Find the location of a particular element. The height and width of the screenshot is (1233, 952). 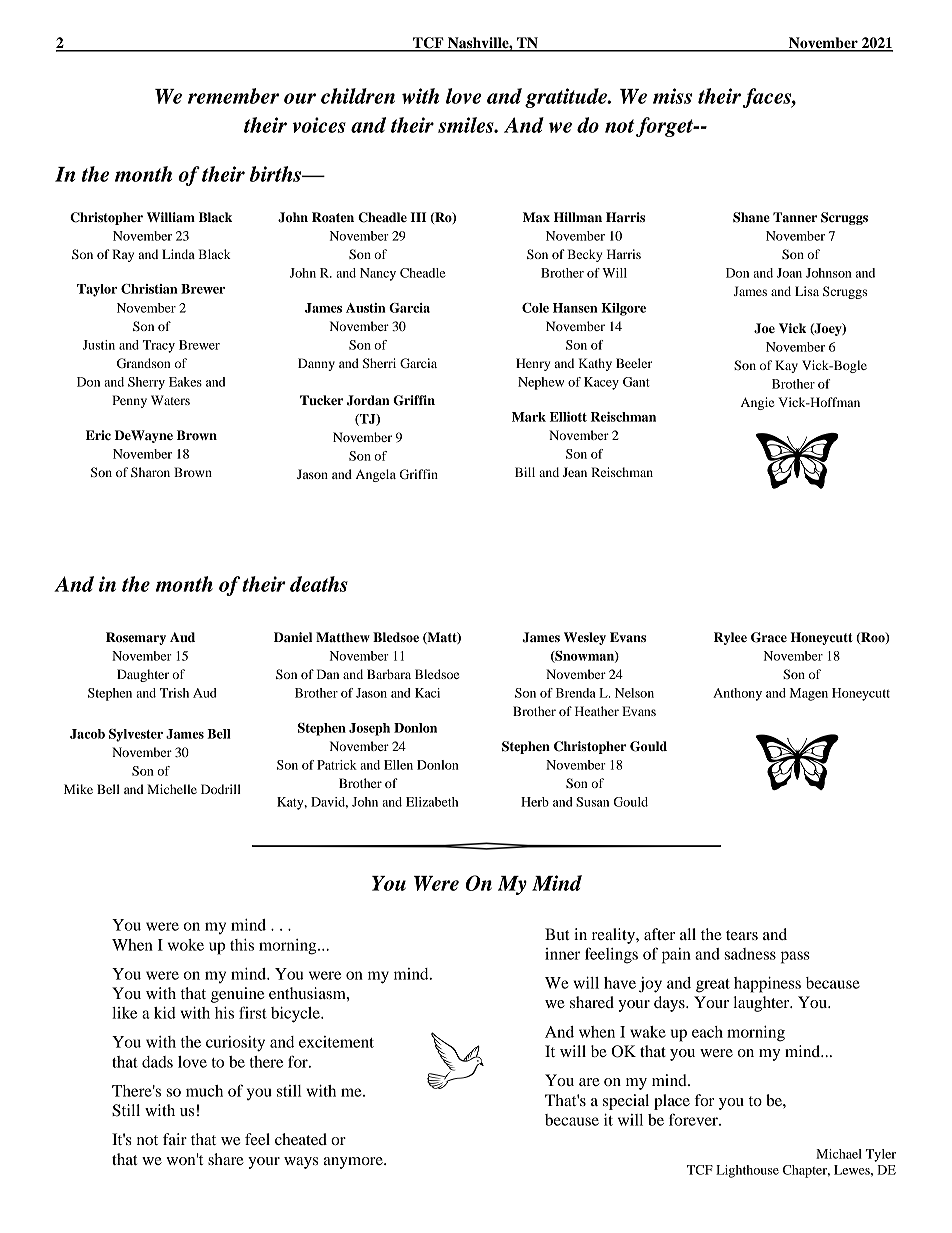

Bill is located at coordinates (525, 472).
